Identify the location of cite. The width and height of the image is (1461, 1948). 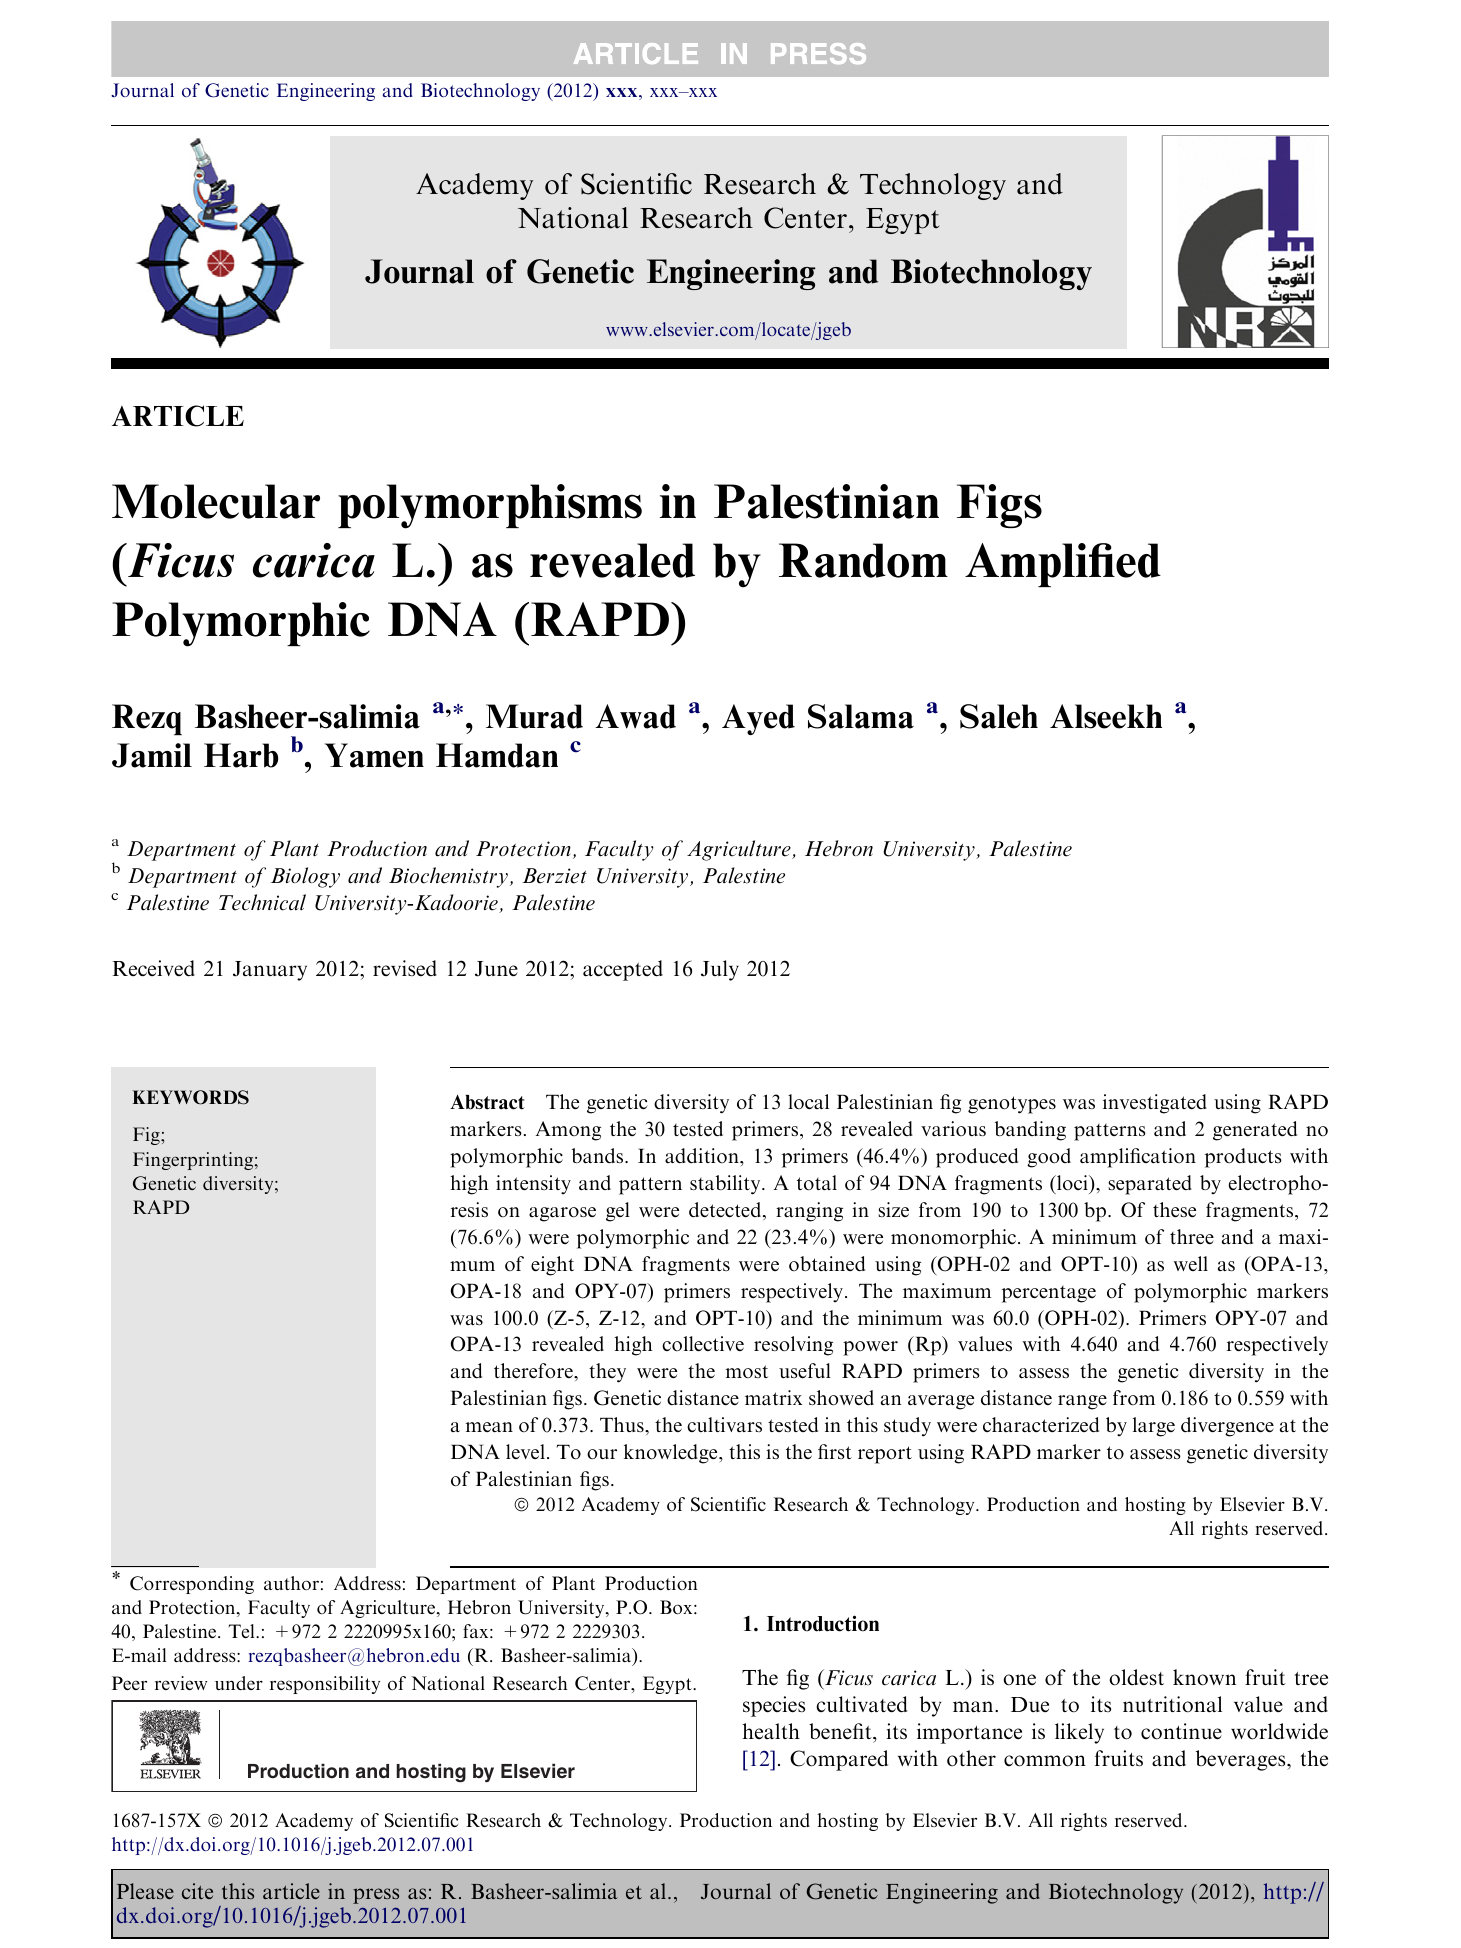
(197, 1891).
